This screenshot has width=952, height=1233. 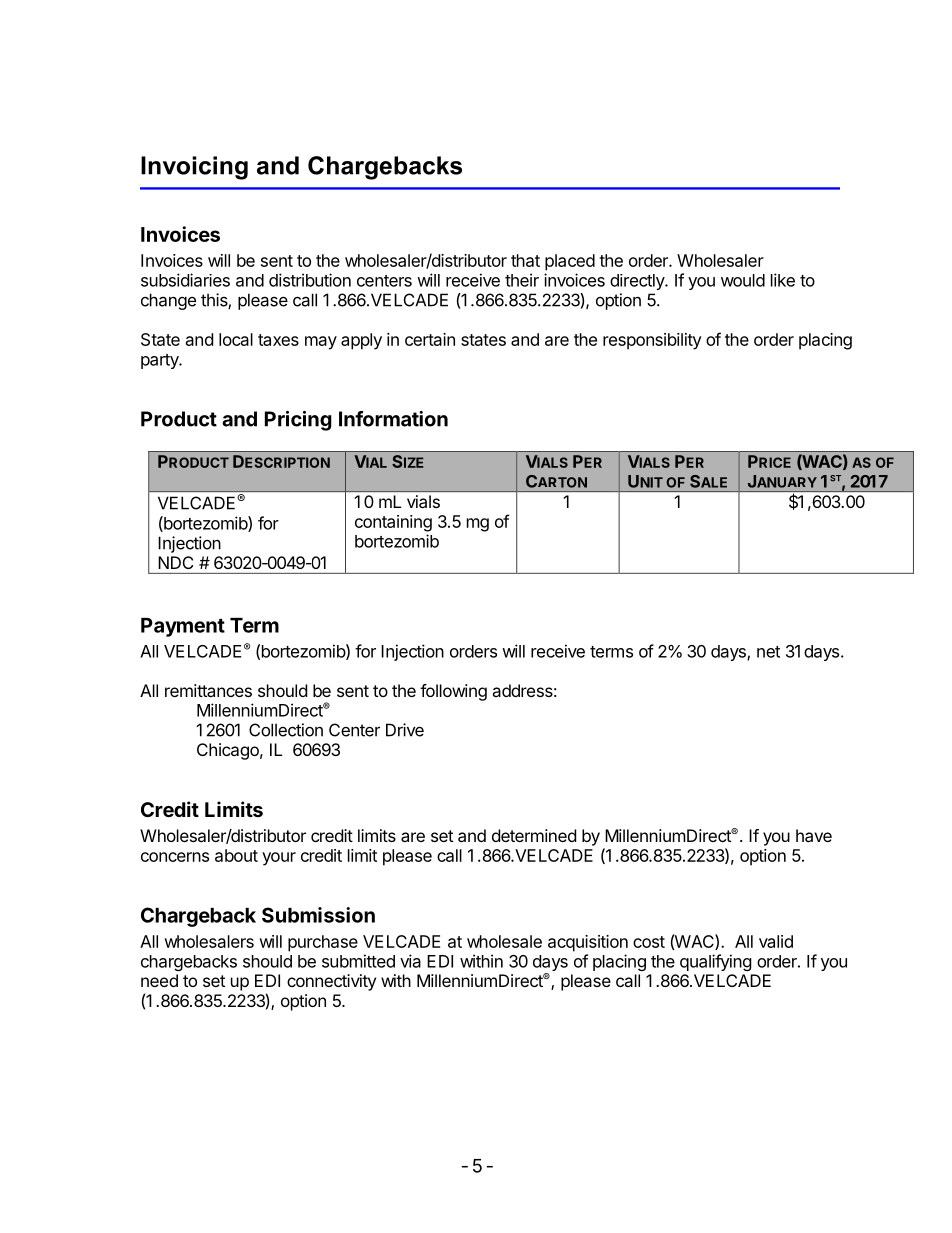 What do you see at coordinates (194, 168) in the screenshot?
I see `Invoicing` at bounding box center [194, 168].
